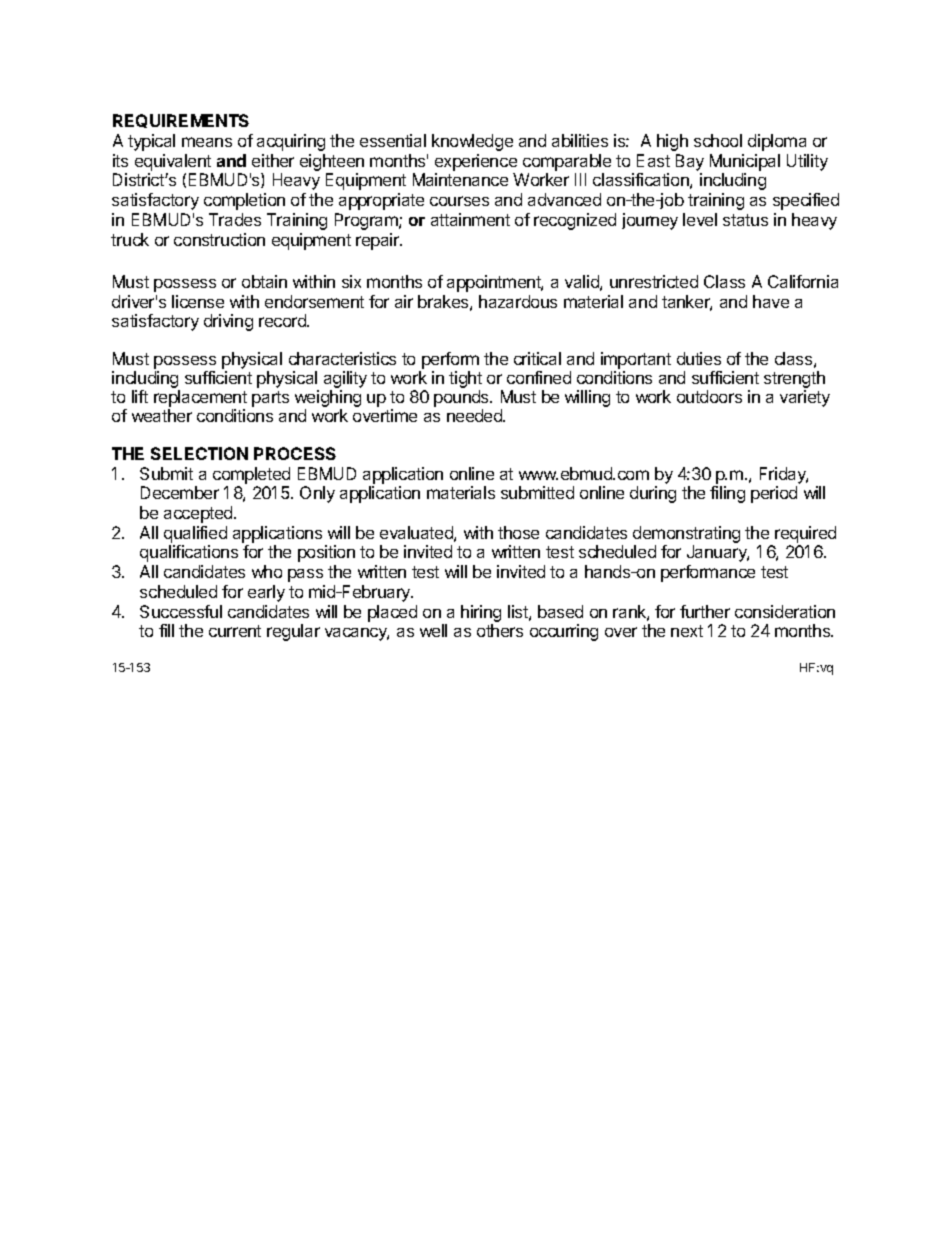 The image size is (952, 1233). What do you see at coordinates (207, 142) in the image?
I see `means` at bounding box center [207, 142].
